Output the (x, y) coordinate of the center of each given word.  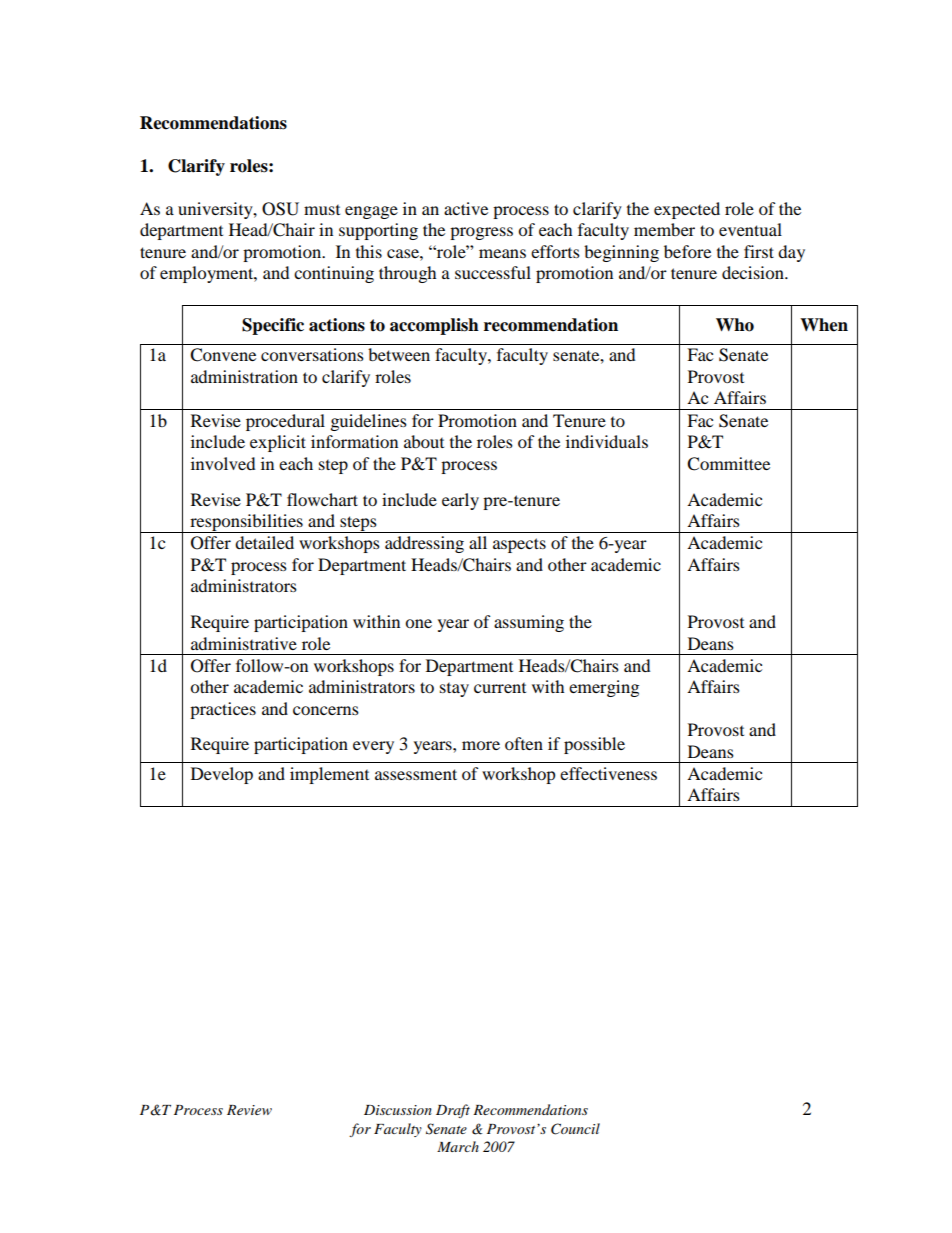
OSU (280, 209)
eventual (750, 229)
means (502, 253)
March (458, 1146)
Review (249, 1110)
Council (575, 1129)
